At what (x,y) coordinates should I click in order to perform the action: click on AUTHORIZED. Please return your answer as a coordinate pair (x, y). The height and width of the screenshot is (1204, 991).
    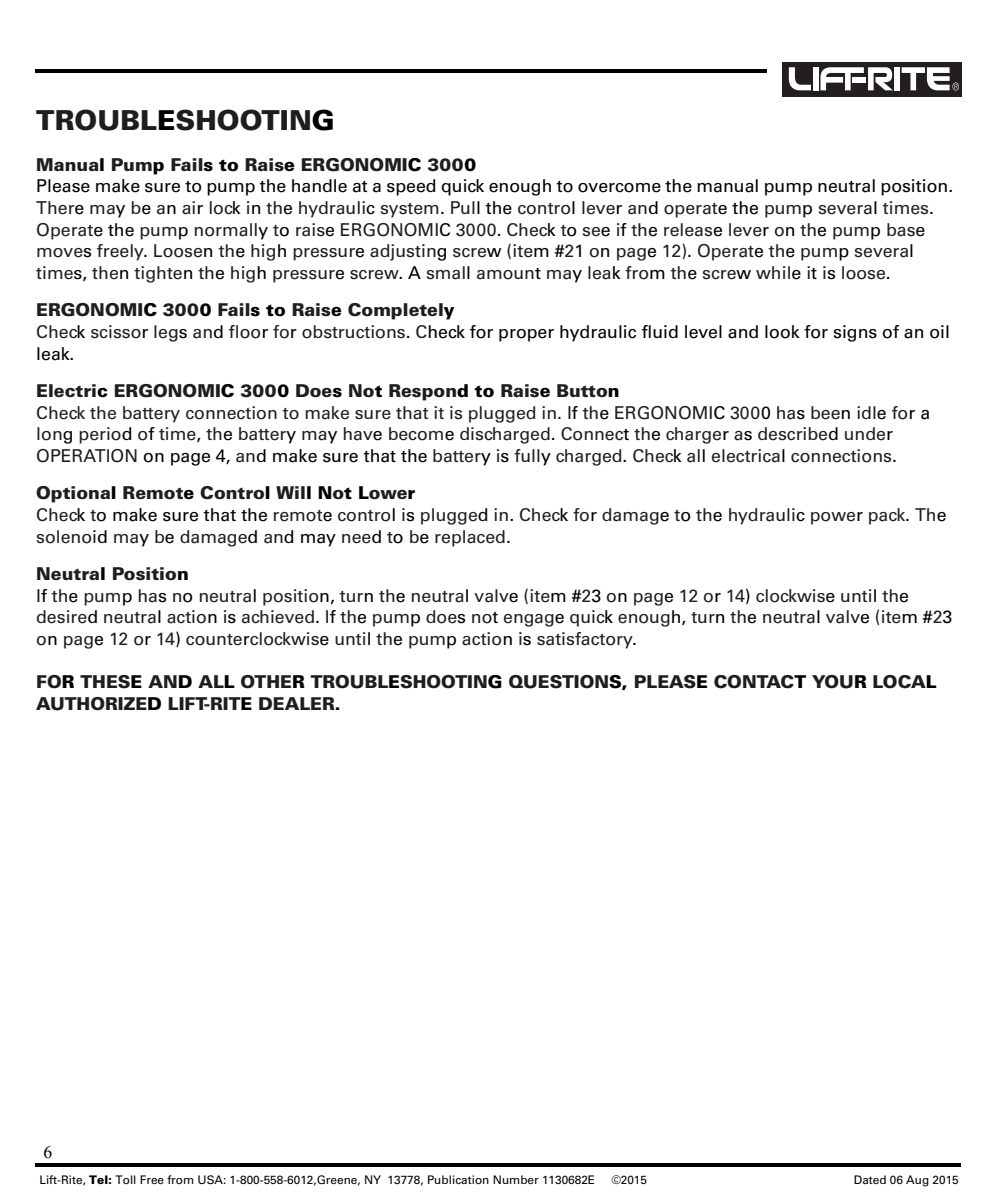
    Looking at the image, I should click on (98, 704).
